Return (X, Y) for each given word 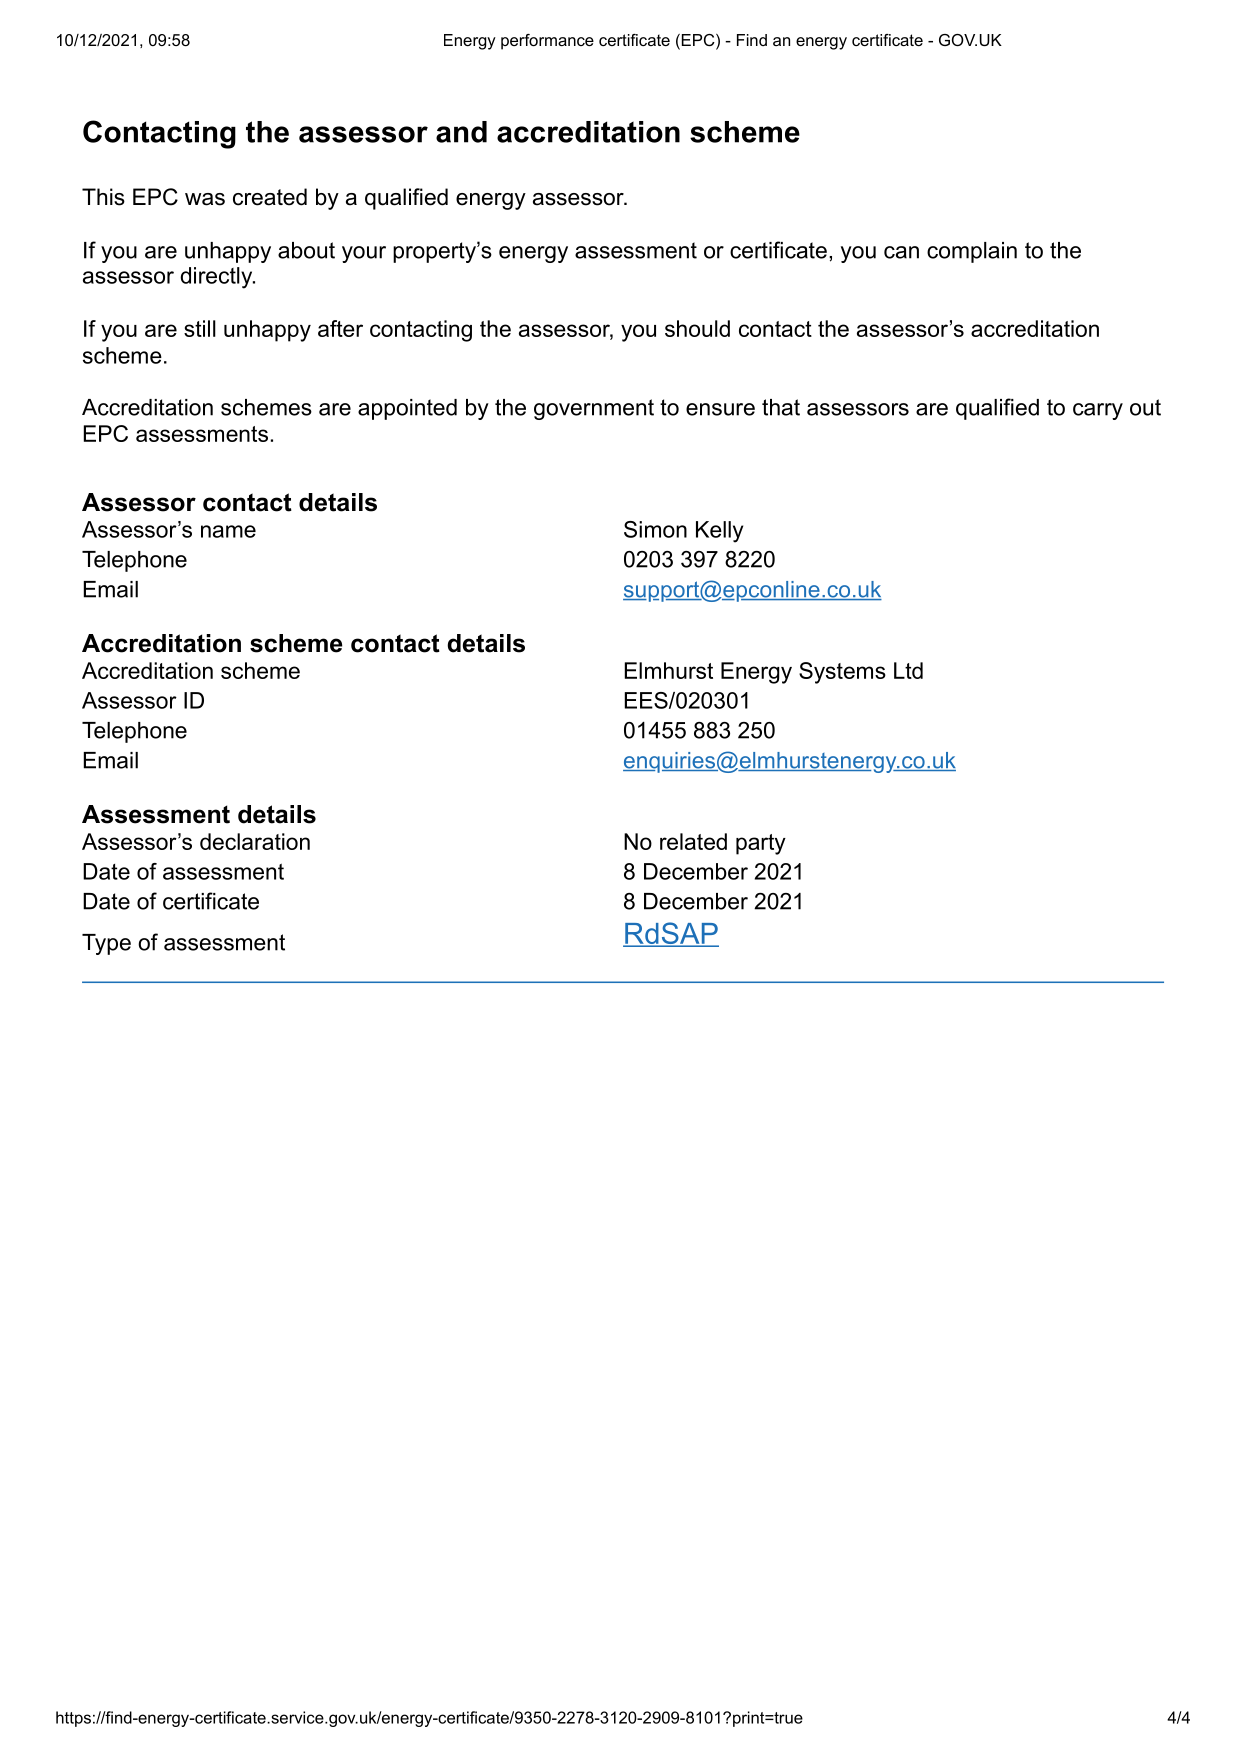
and (461, 132)
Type (106, 944)
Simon (655, 529)
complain (972, 252)
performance (547, 42)
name (228, 531)
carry (1098, 411)
